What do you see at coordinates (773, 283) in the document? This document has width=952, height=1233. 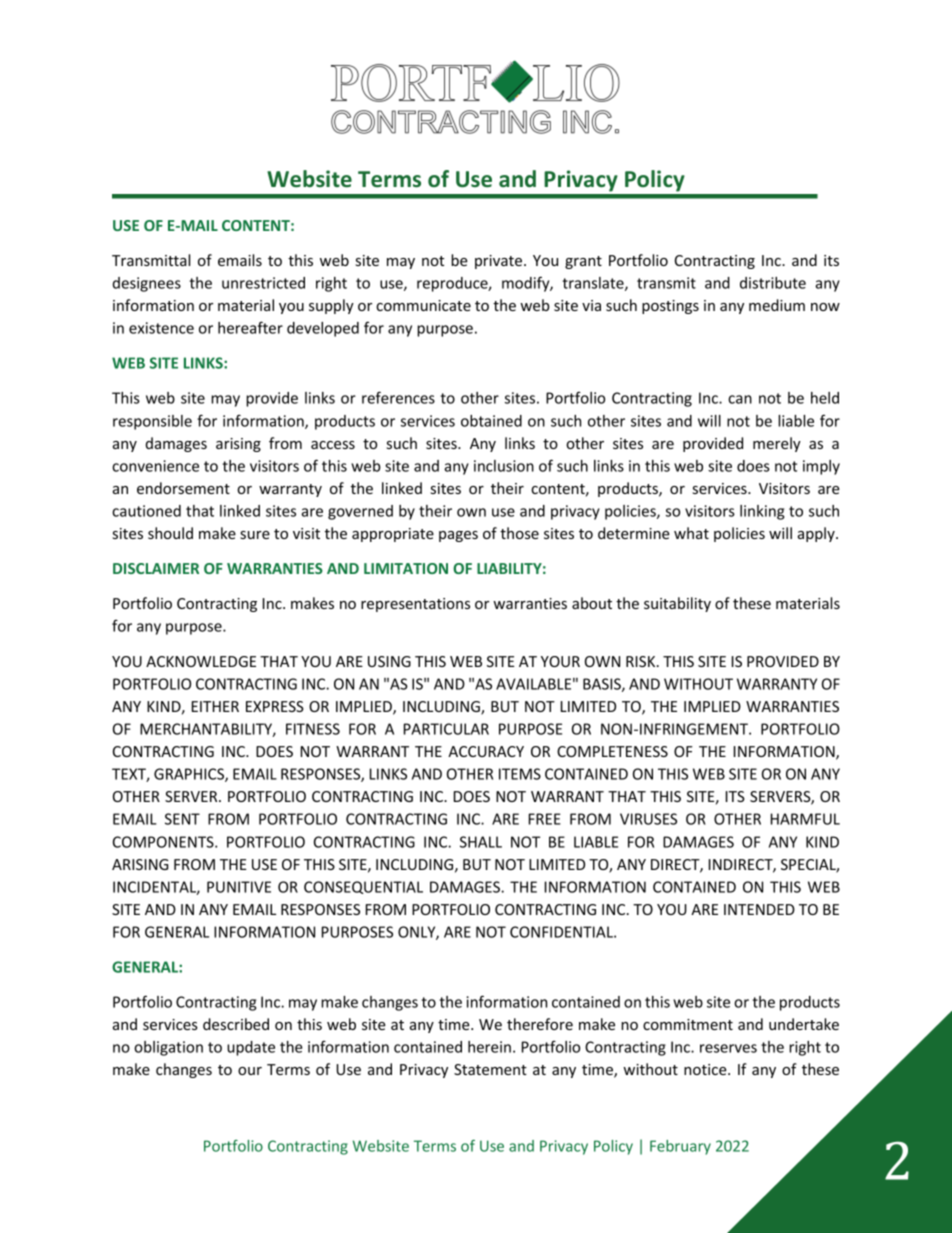 I see `distribute` at bounding box center [773, 283].
